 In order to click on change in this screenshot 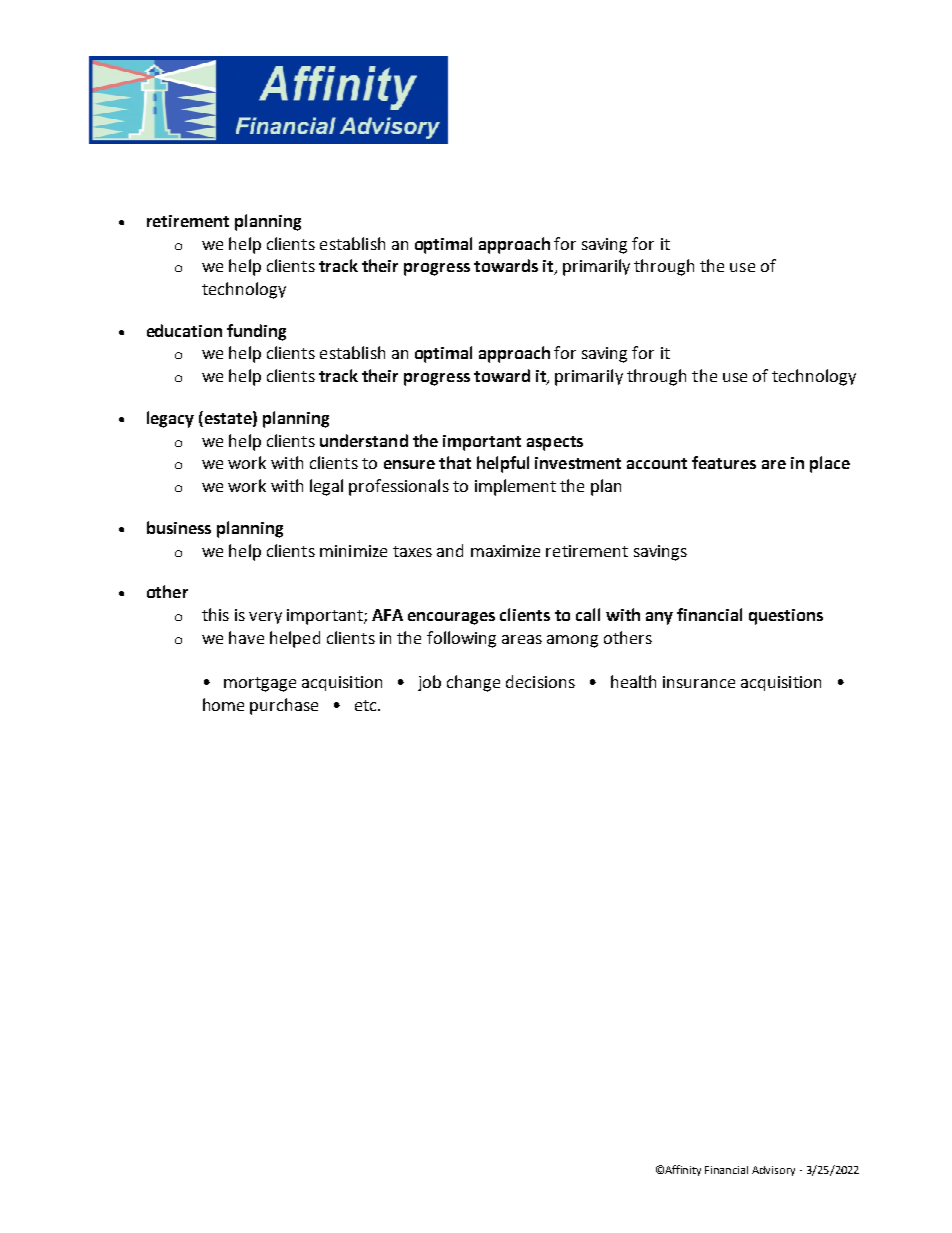, I will do `click(473, 683)`.
